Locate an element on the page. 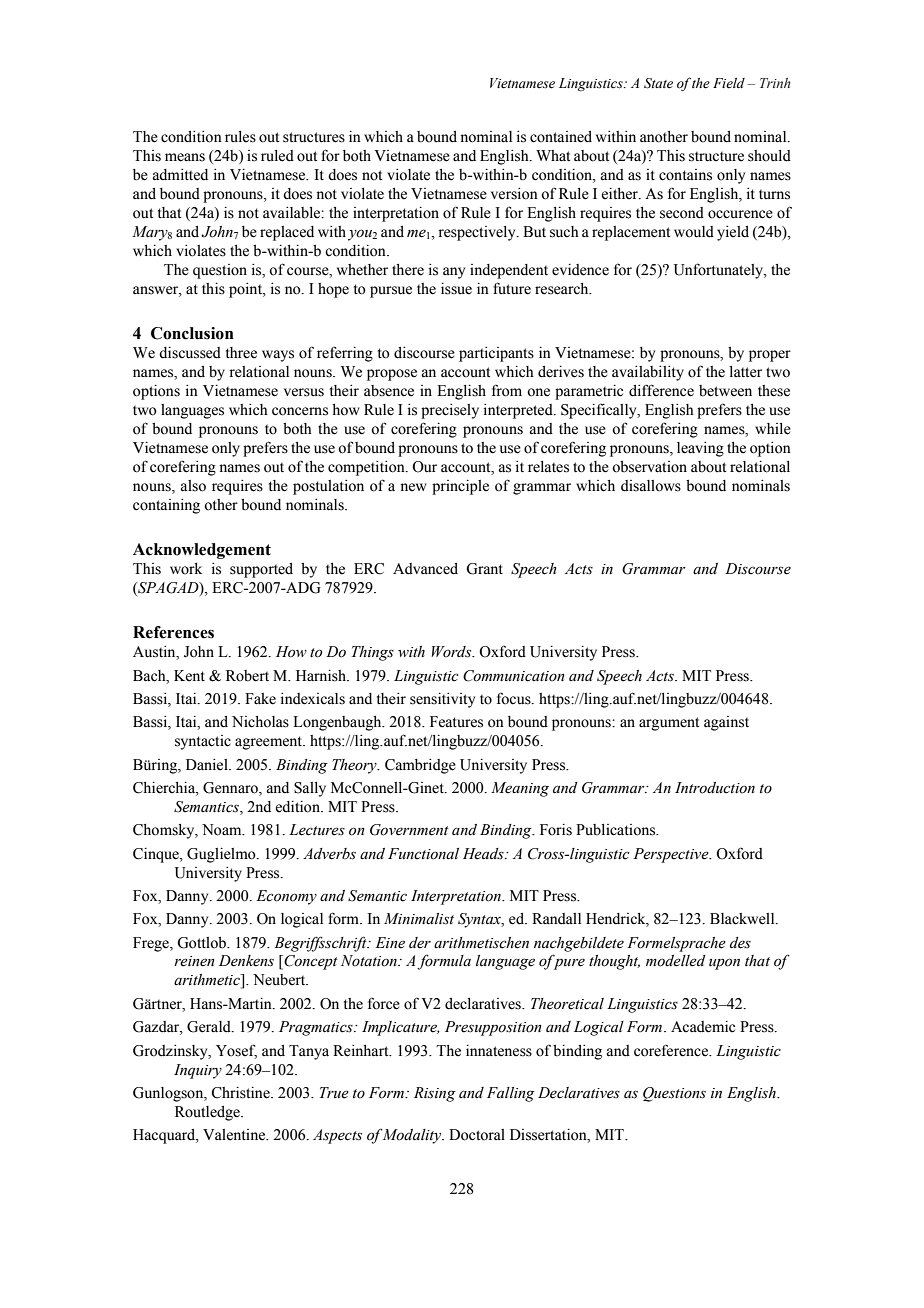 Image resolution: width=924 pixels, height=1308 pixels. supported is located at coordinates (261, 570).
